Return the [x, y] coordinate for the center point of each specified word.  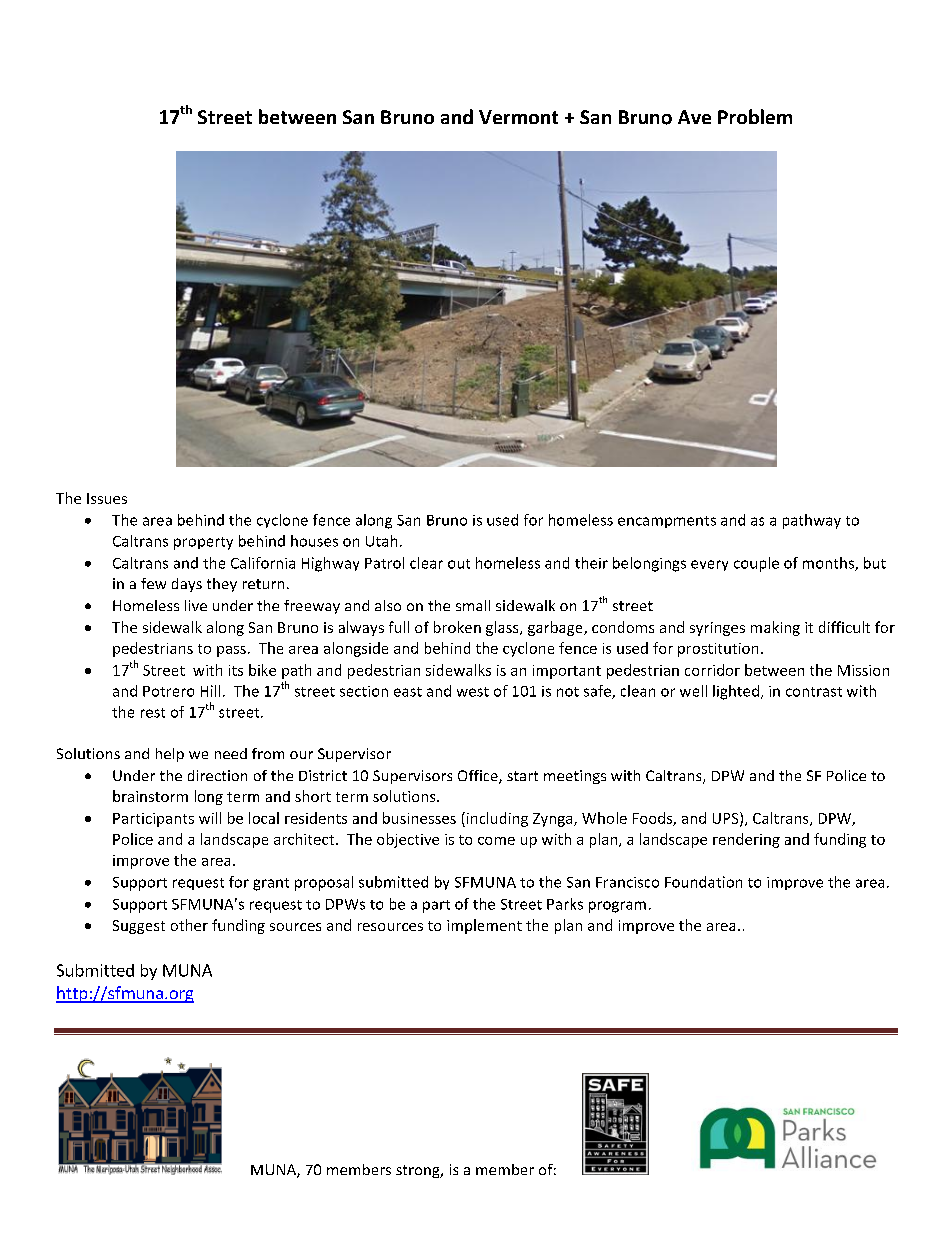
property [203, 543]
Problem [755, 116]
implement [484, 926]
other [189, 925]
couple [756, 564]
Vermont [518, 117]
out [459, 564]
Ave [694, 117]
